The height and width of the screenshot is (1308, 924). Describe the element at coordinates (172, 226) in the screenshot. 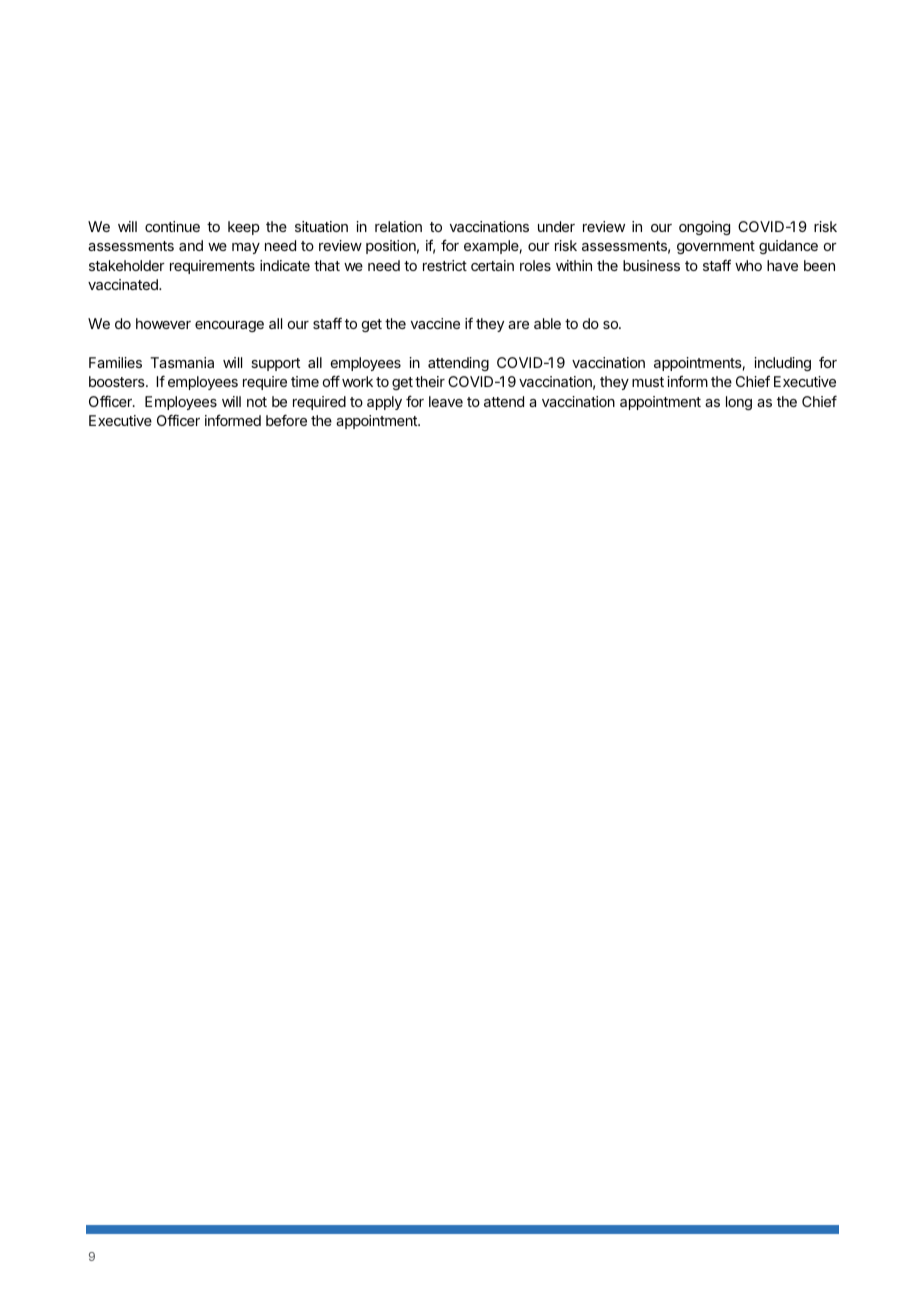

I see `continue` at that location.
